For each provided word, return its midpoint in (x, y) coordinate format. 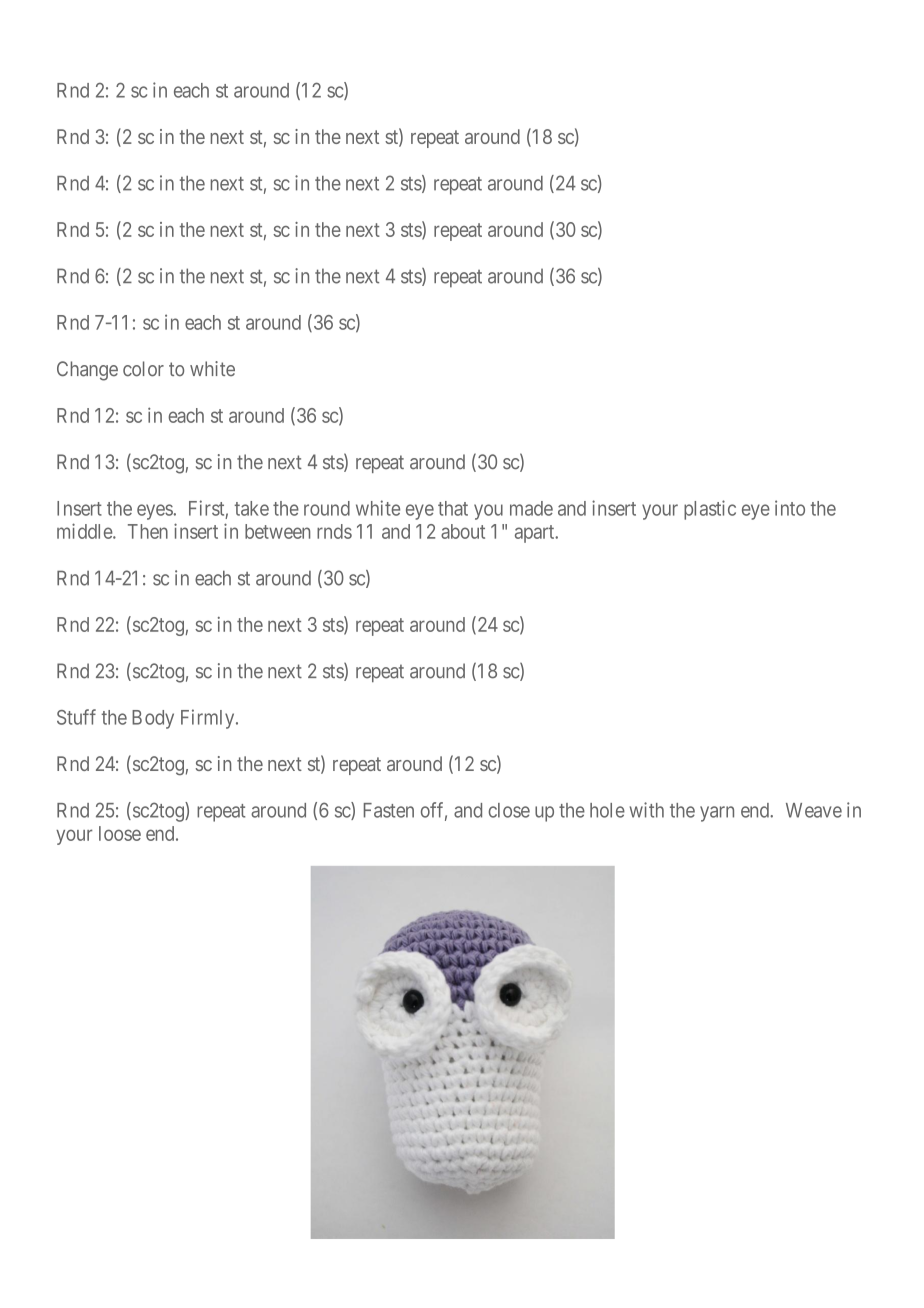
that (453, 508)
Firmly (209, 719)
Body (153, 719)
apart (536, 534)
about (463, 531)
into (790, 508)
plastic (710, 510)
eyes (155, 512)
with (647, 810)
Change (87, 371)
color (143, 369)
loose (120, 833)
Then (148, 531)
